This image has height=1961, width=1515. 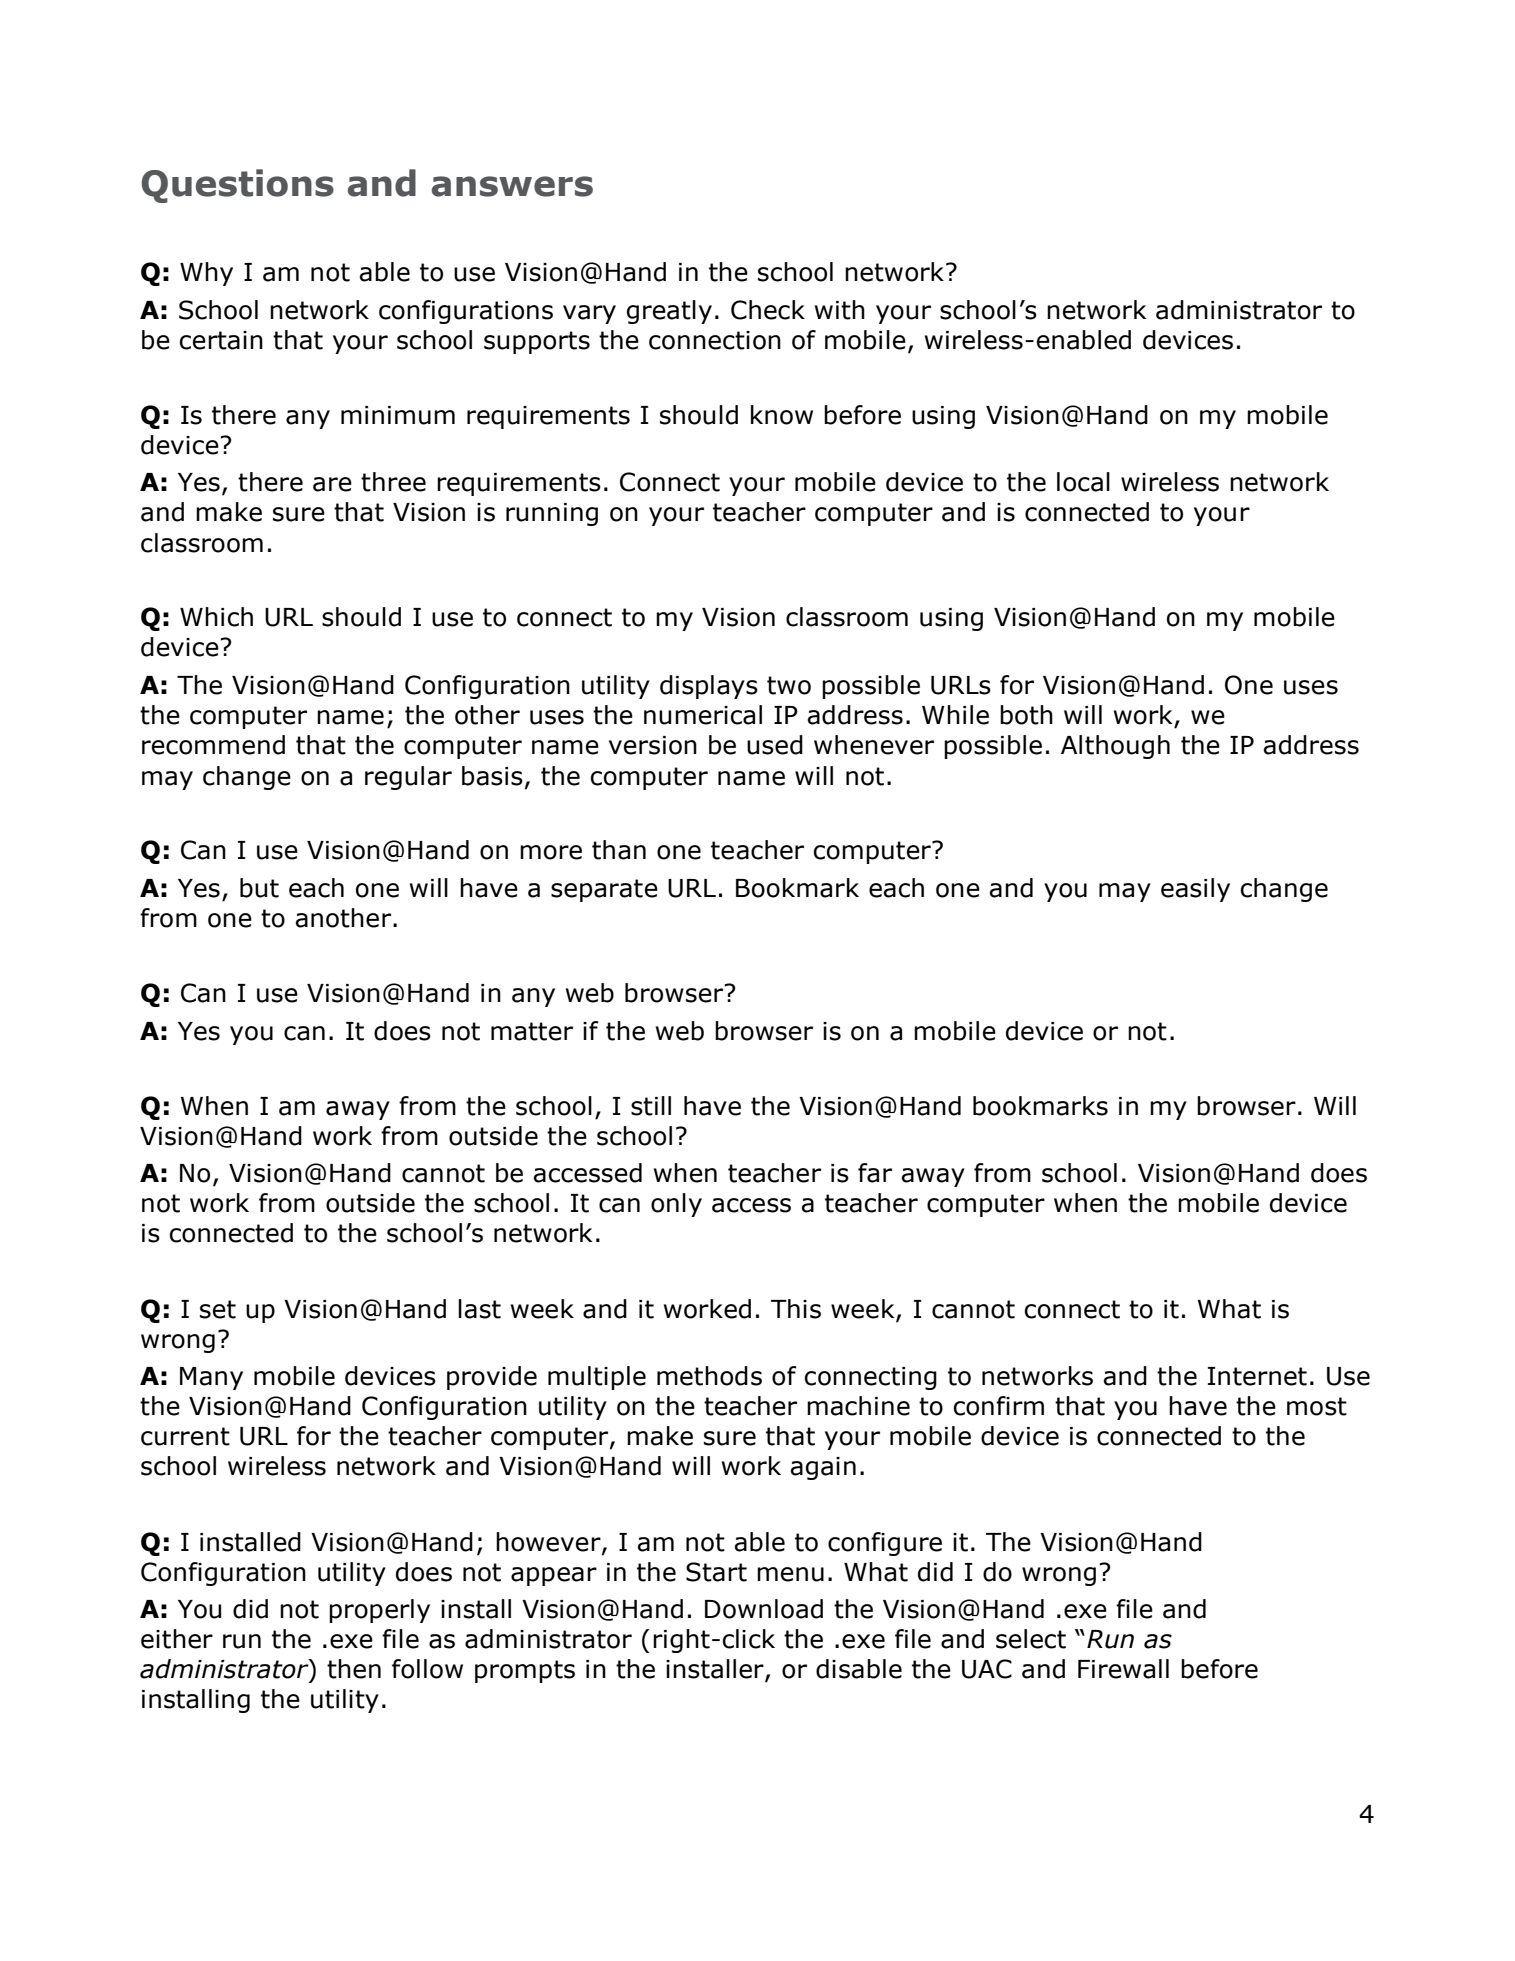 I want to click on Check, so click(x=768, y=310).
